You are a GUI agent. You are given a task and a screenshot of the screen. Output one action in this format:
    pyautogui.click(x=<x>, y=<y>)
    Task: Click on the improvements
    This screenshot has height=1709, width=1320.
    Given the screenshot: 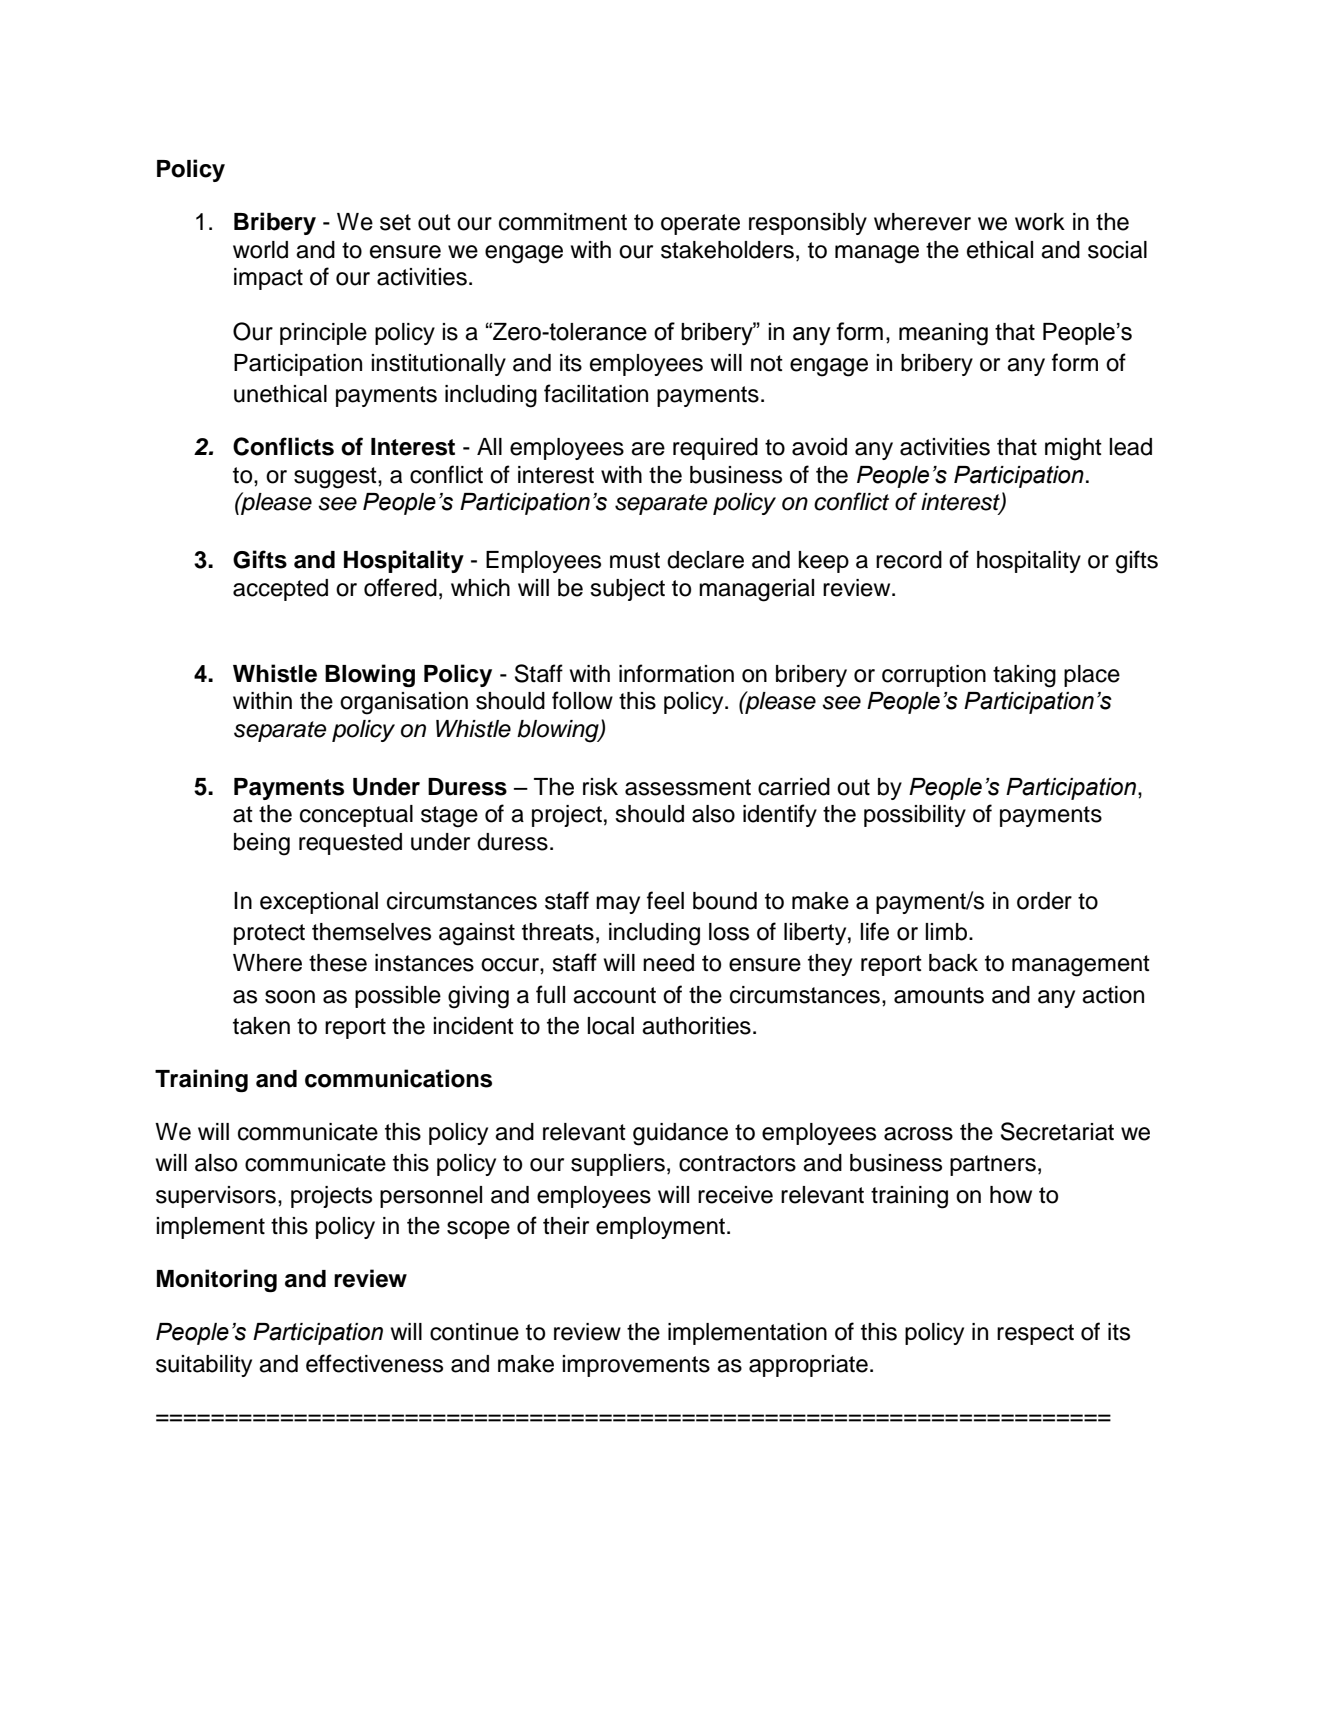 What is the action you would take?
    pyautogui.click(x=636, y=1366)
